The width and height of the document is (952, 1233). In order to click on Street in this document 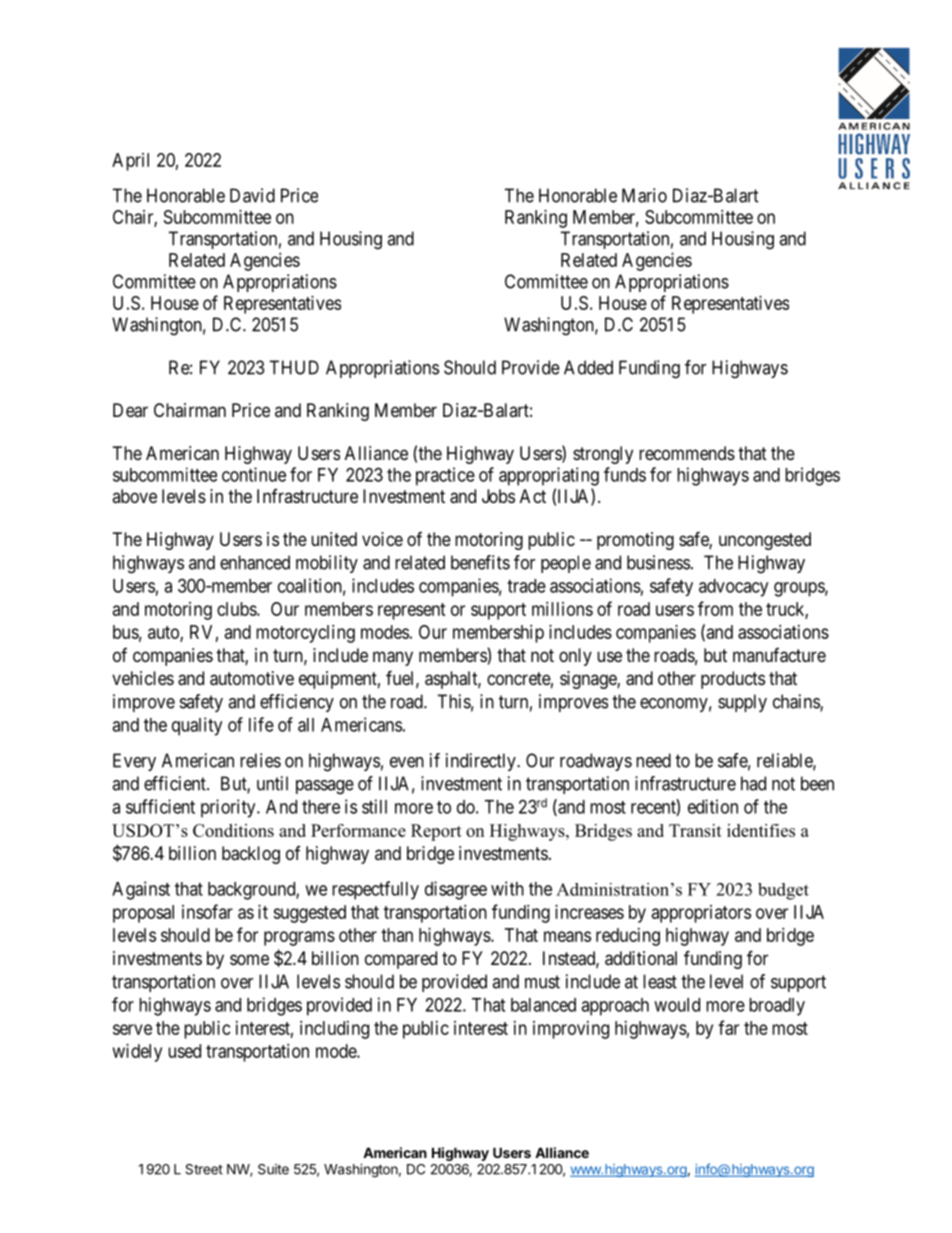, I will do `click(204, 1169)`.
